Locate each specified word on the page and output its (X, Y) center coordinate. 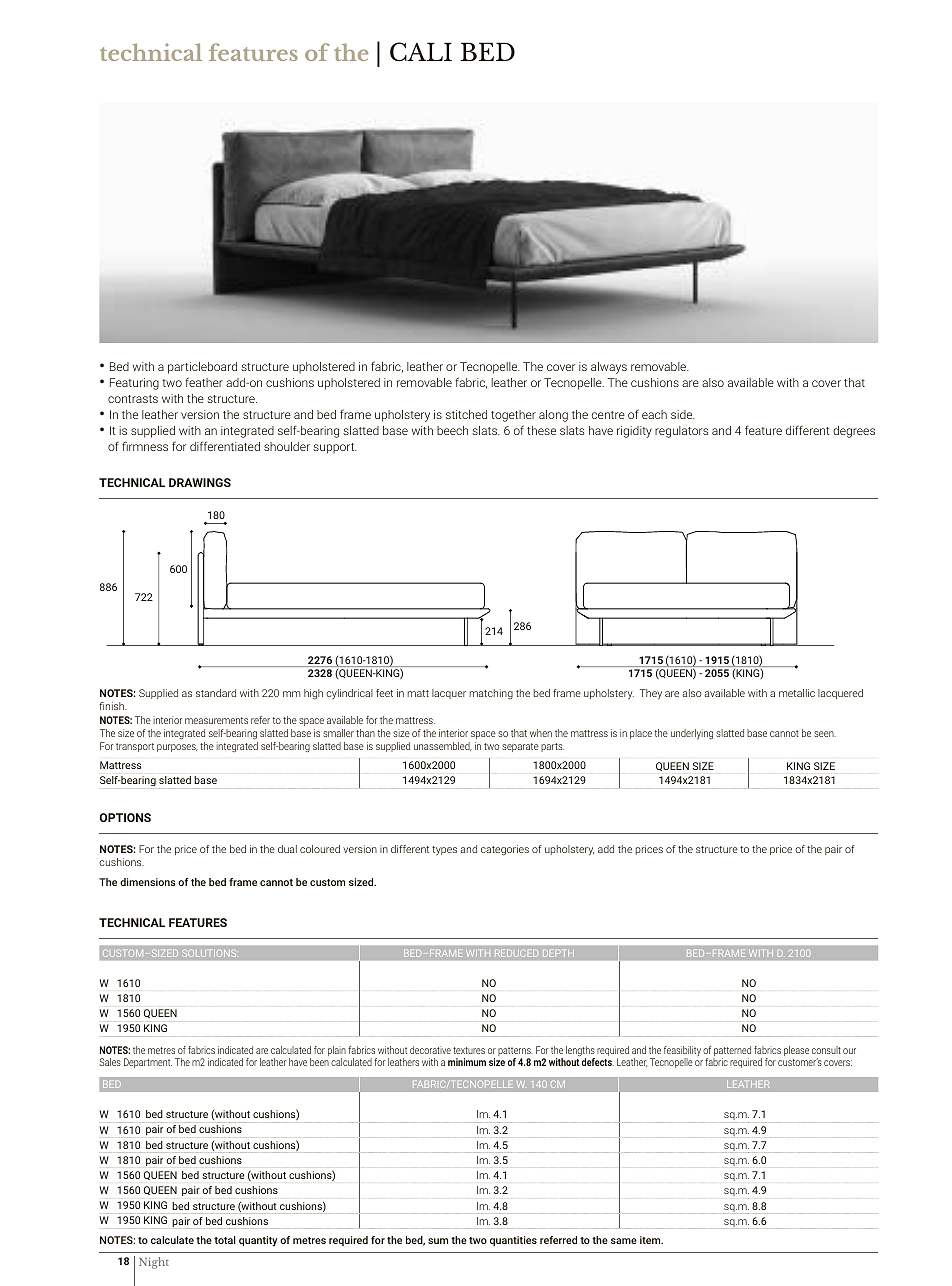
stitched (466, 414)
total (225, 1240)
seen (825, 734)
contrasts (133, 399)
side (683, 414)
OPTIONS (125, 817)
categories (505, 850)
